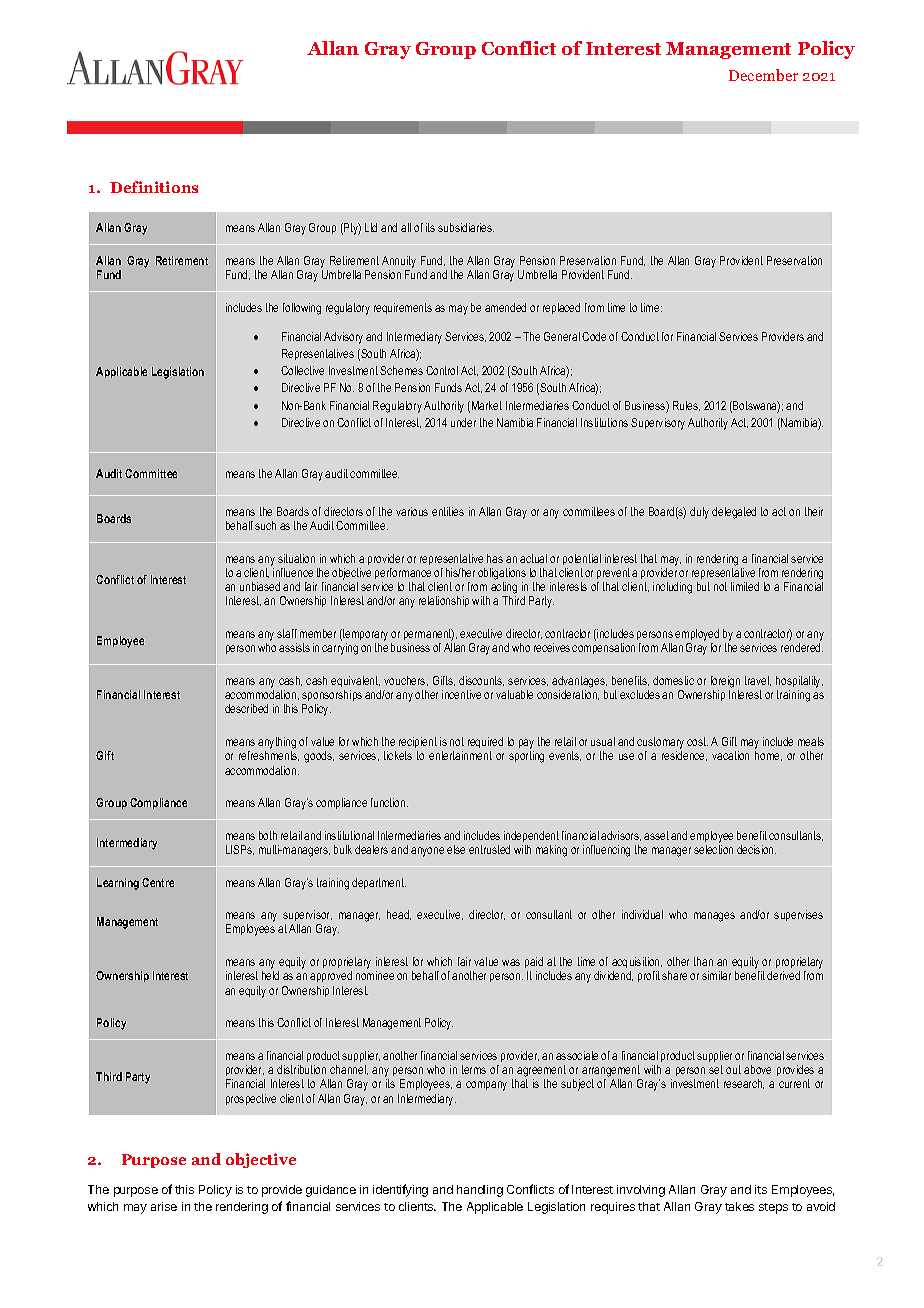  What do you see at coordinates (505, 307) in the screenshot?
I see `amended` at bounding box center [505, 307].
